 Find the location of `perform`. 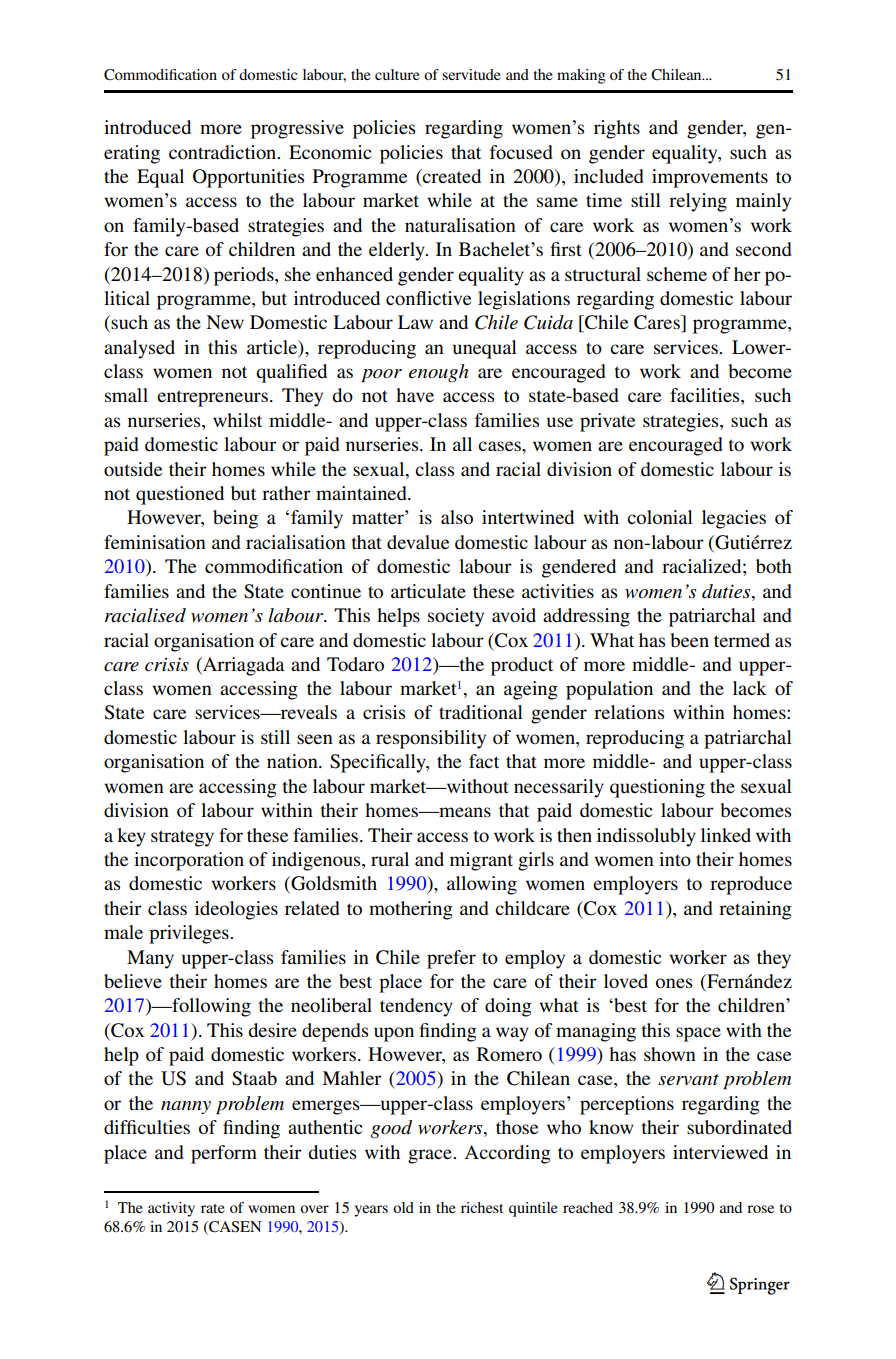

perform is located at coordinates (224, 1154).
